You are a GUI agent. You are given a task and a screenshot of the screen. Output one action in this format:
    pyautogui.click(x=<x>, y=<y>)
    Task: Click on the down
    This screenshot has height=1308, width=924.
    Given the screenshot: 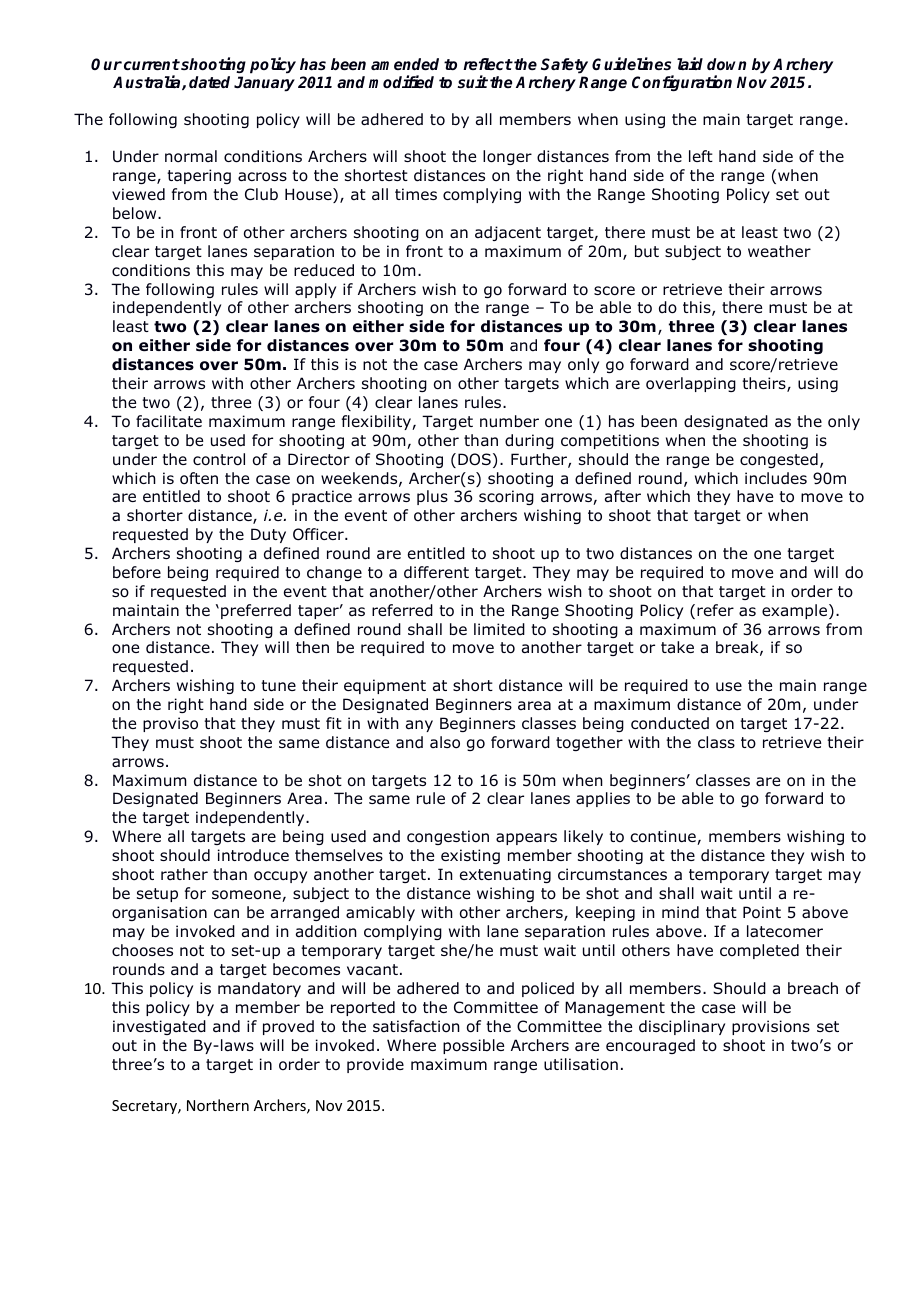 What is the action you would take?
    pyautogui.click(x=726, y=64)
